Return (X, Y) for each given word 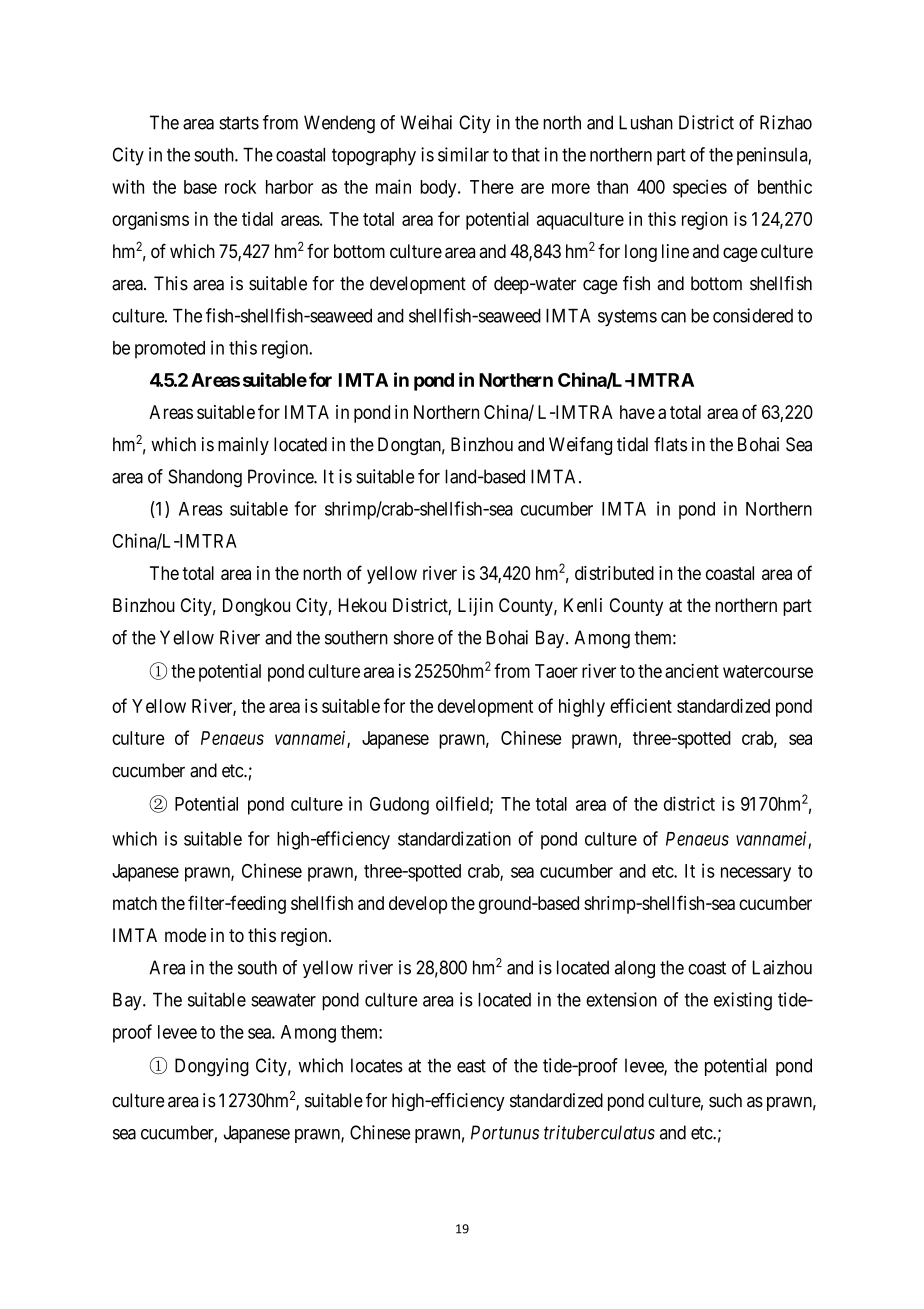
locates (377, 1065)
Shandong (205, 478)
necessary (756, 874)
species (700, 188)
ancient (692, 670)
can (673, 317)
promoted (170, 350)
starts (239, 123)
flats (670, 444)
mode (185, 935)
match (135, 903)
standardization (454, 838)
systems (627, 318)
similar (463, 154)
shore (414, 637)
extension (621, 999)
